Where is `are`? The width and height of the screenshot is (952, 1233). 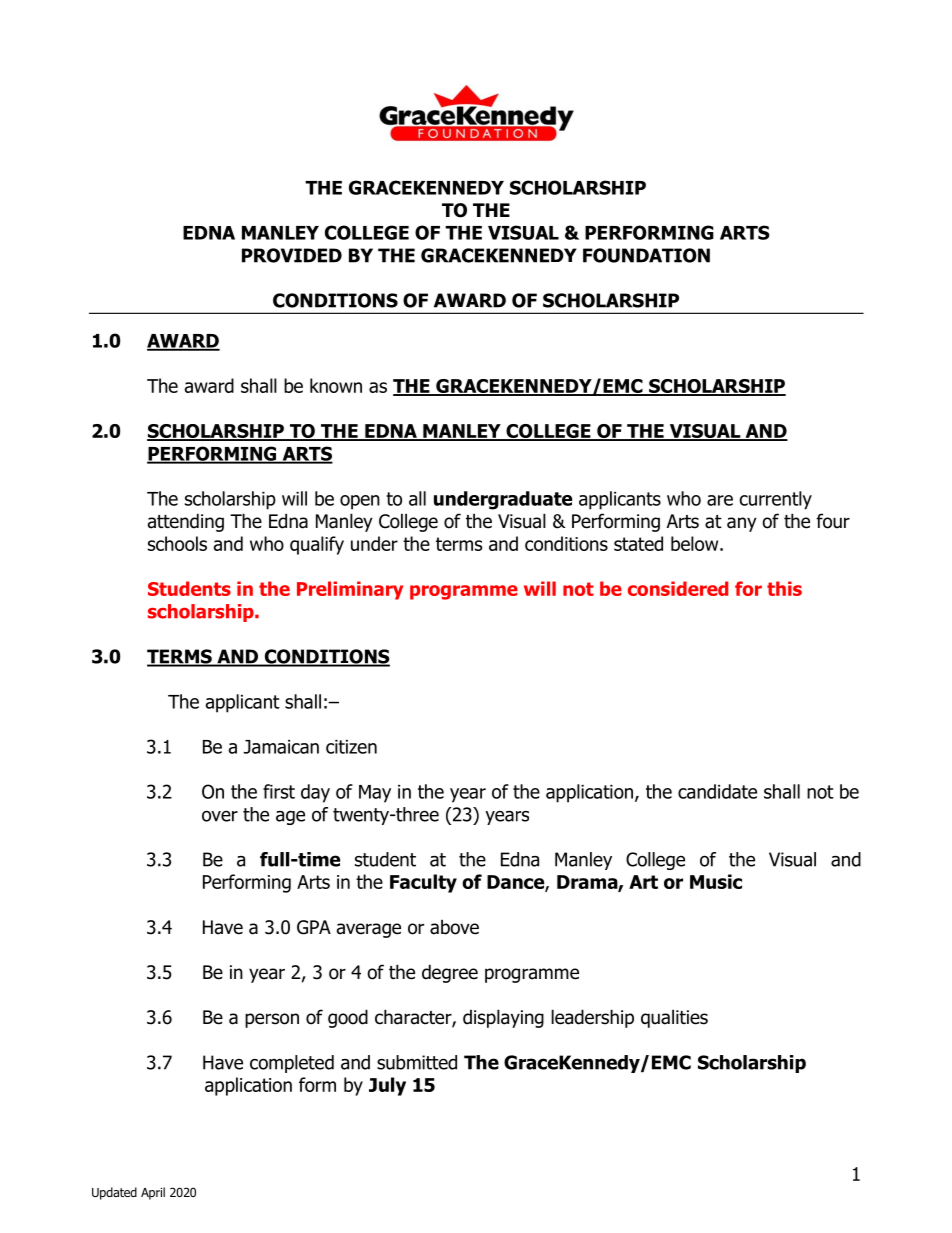
are is located at coordinates (720, 500).
